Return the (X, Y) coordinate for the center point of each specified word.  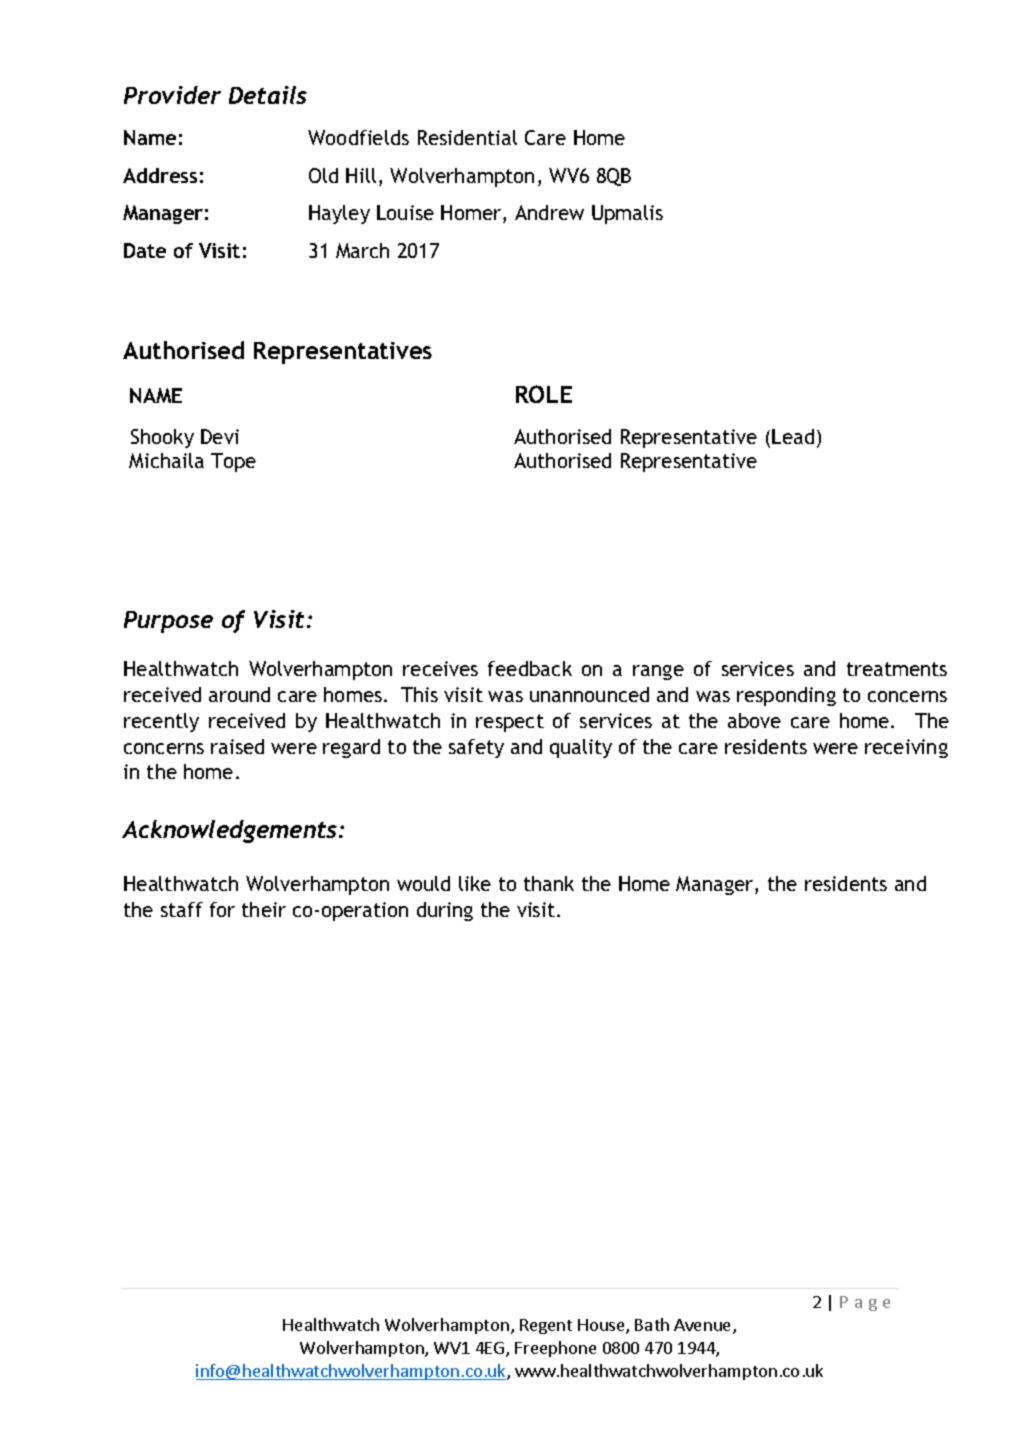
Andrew (549, 212)
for (222, 909)
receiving (906, 748)
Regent (546, 1326)
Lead (793, 436)
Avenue (704, 1326)
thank (549, 883)
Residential (467, 137)
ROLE (544, 394)
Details (268, 95)
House (602, 1326)
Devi (220, 436)
